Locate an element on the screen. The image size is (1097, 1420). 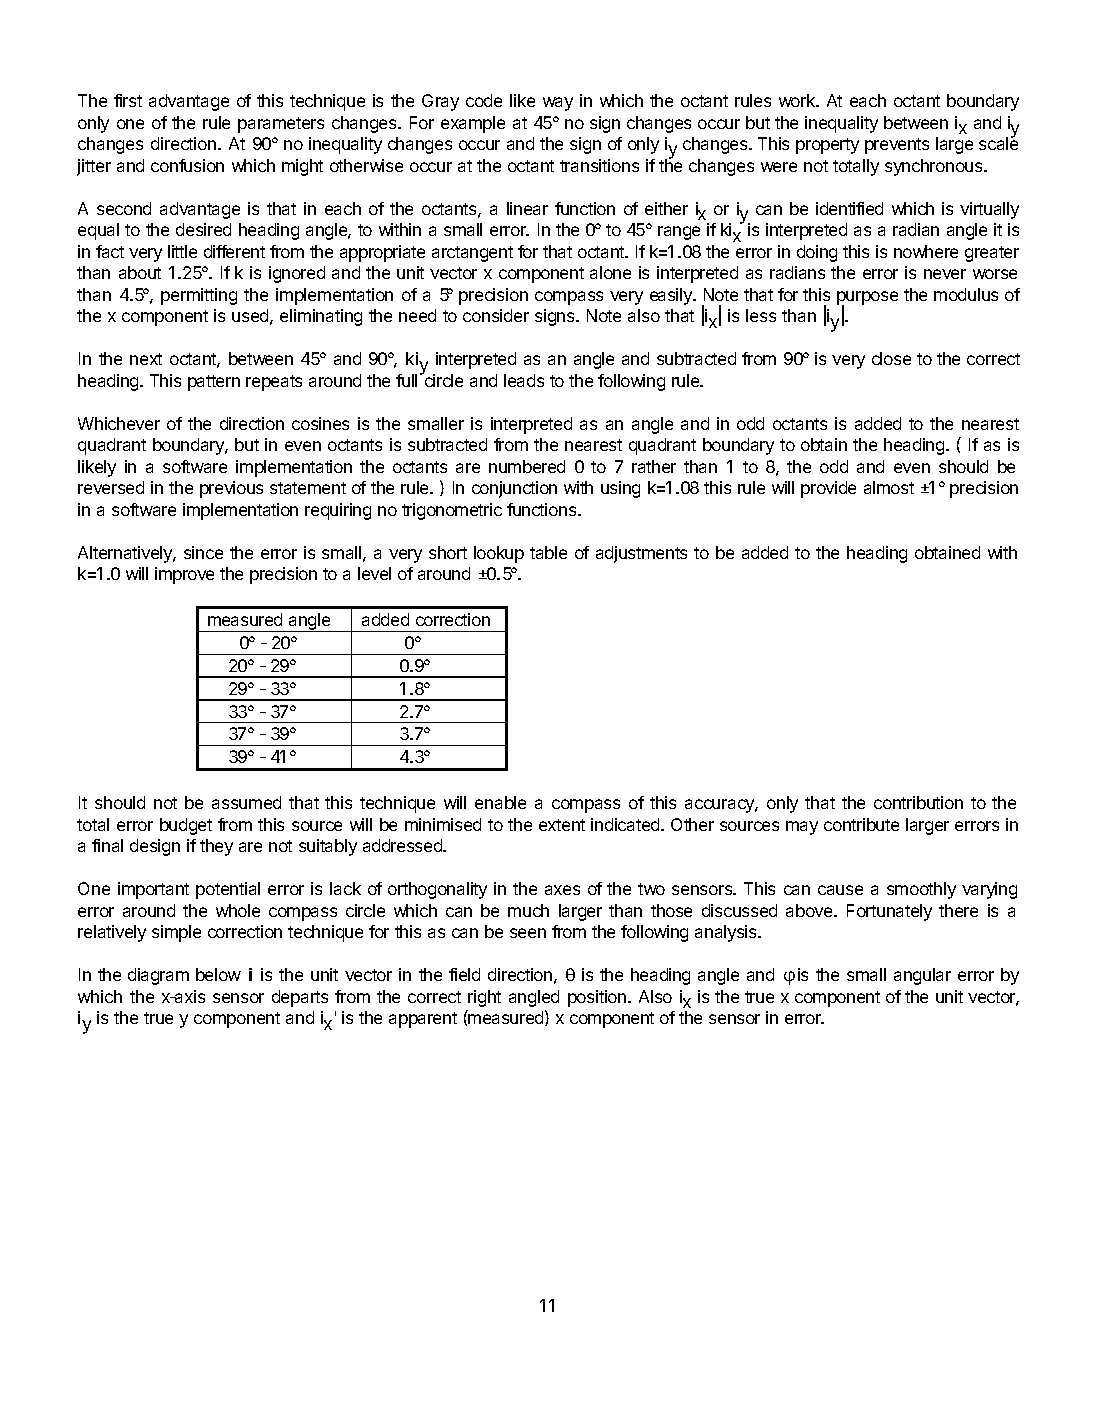
confusion is located at coordinates (187, 165).
